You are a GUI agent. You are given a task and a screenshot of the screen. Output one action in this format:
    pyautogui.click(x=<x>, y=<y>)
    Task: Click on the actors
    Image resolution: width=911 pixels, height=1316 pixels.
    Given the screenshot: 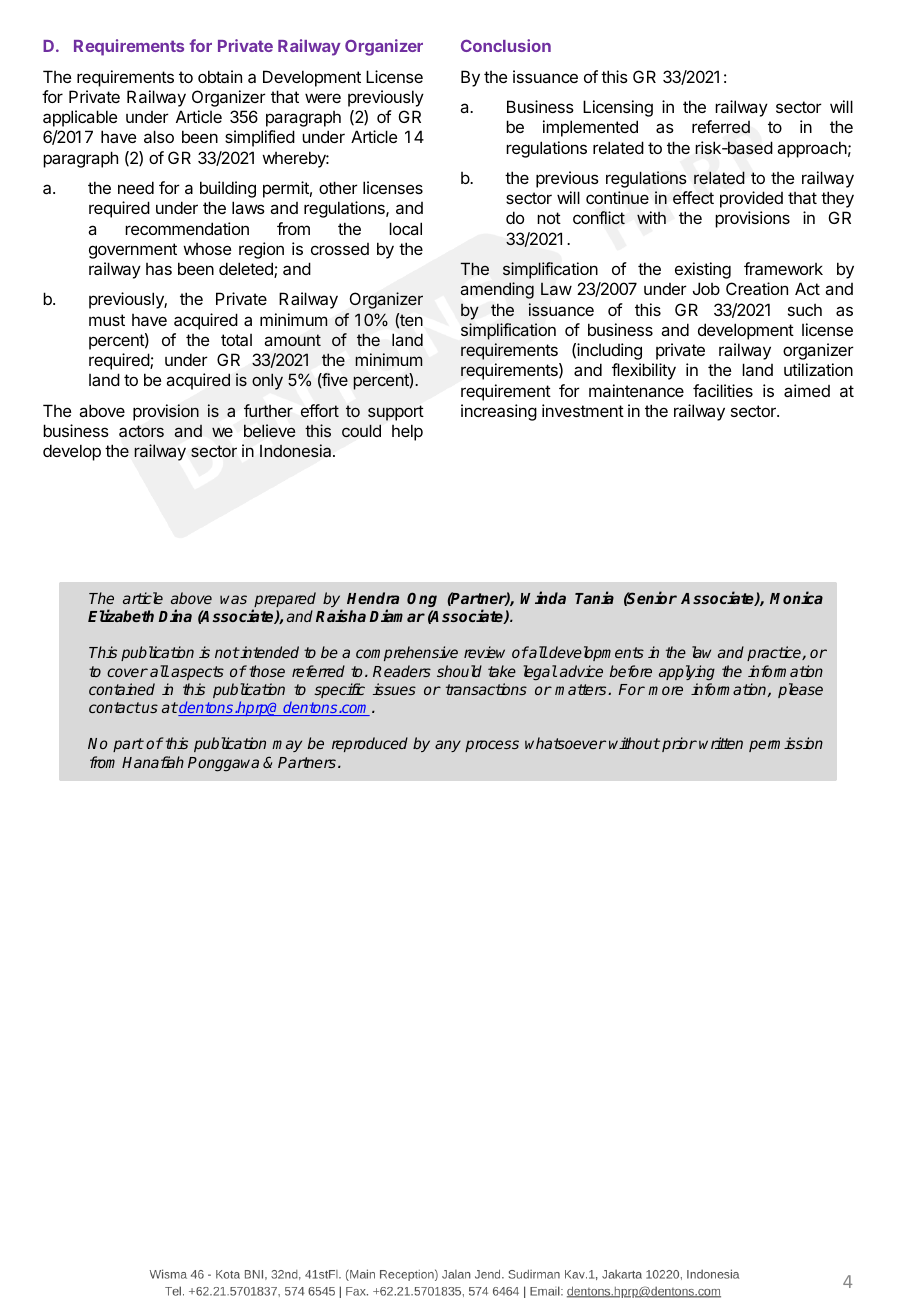 What is the action you would take?
    pyautogui.click(x=141, y=431)
